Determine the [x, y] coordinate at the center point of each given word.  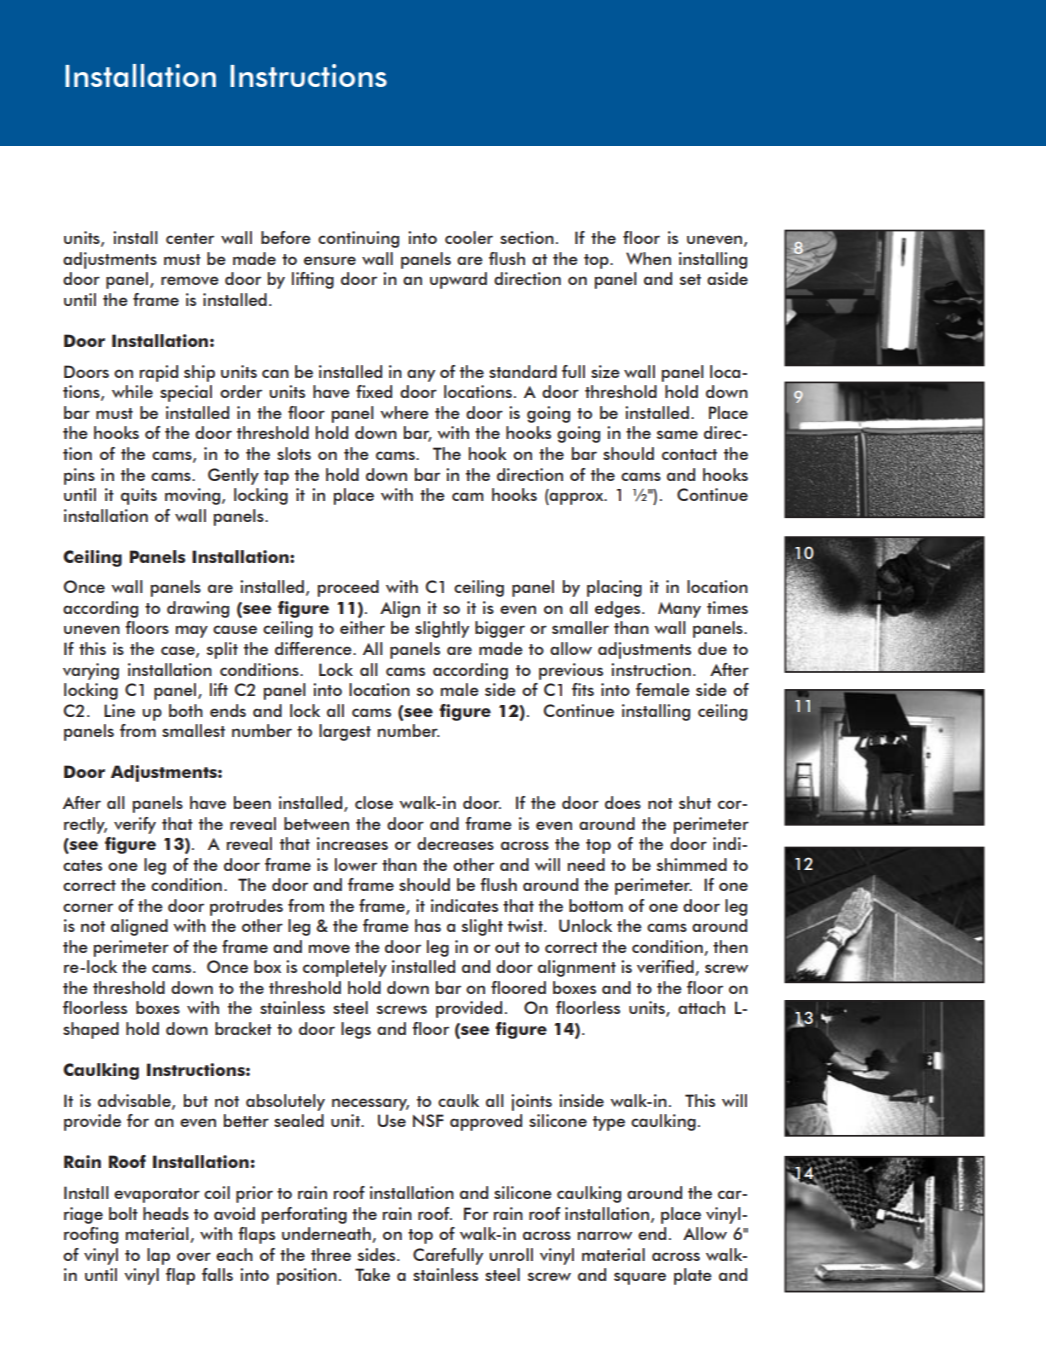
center [190, 238]
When [648, 258]
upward [458, 280]
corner [88, 907]
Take [372, 1274]
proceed [348, 588]
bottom [596, 905]
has [428, 925]
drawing [198, 609]
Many [679, 610]
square [640, 1278]
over [194, 1256]
